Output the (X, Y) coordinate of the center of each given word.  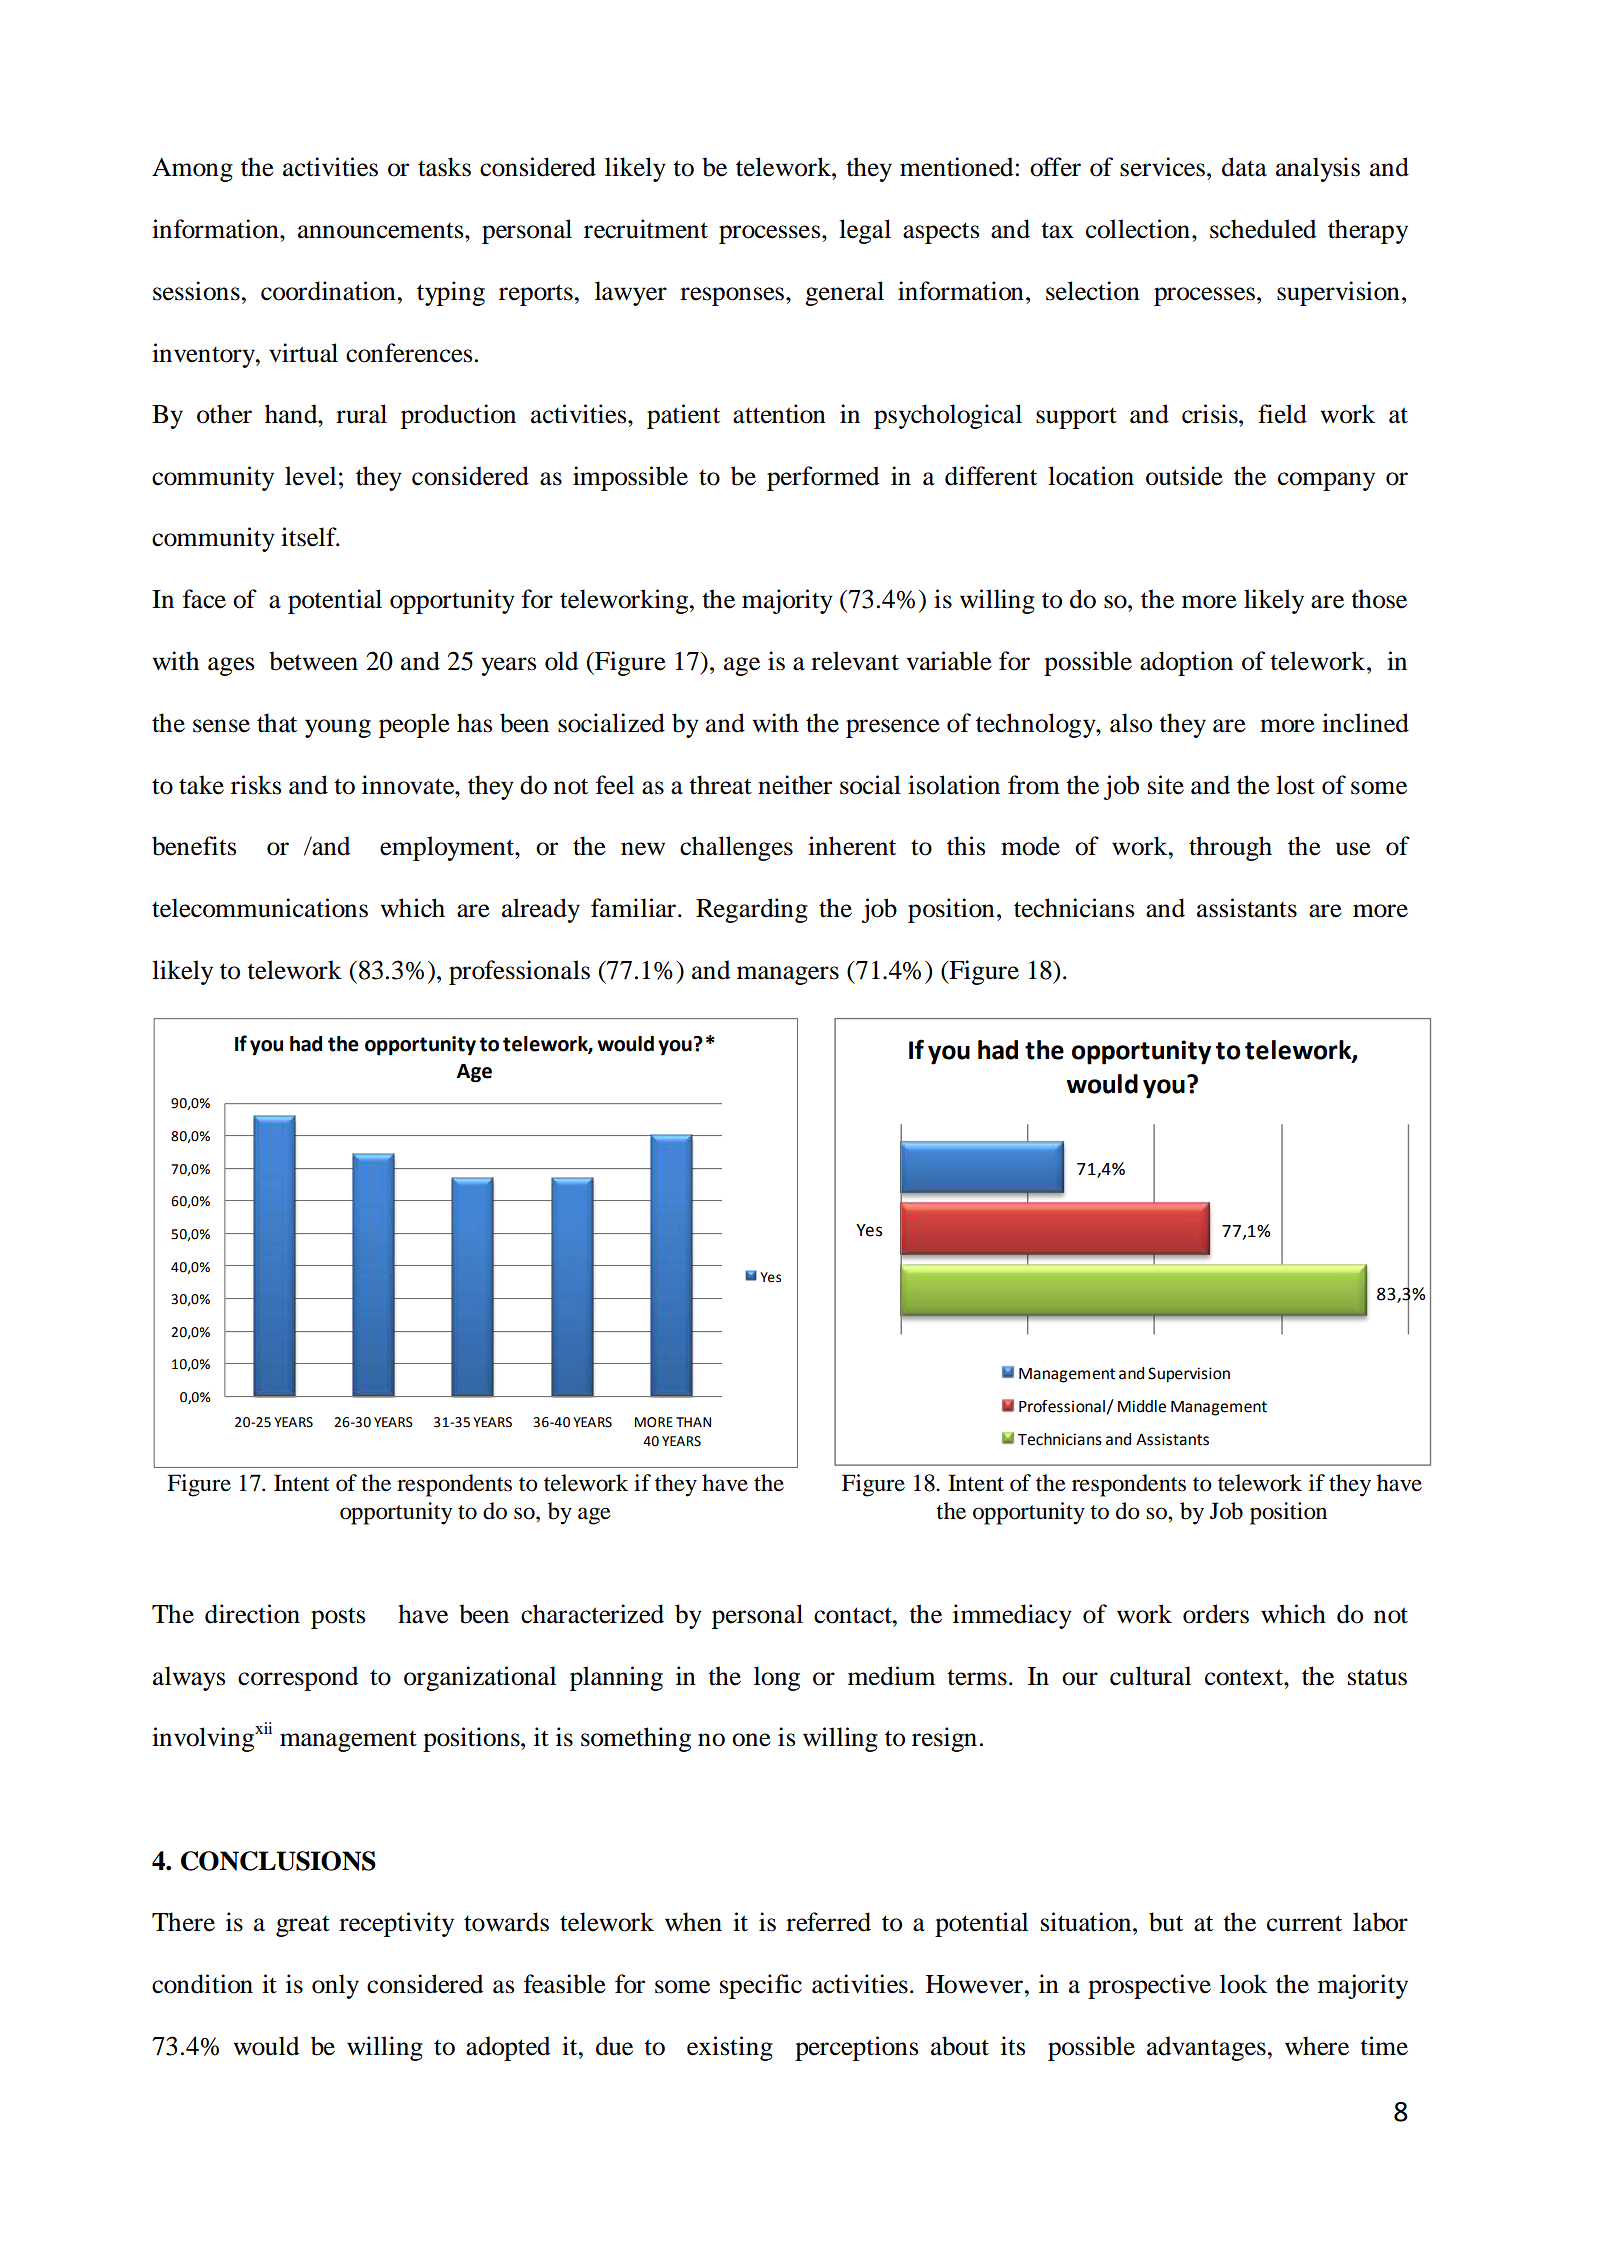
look (1243, 1984)
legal (865, 231)
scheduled (1263, 229)
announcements (382, 231)
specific (761, 1986)
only (335, 1986)
